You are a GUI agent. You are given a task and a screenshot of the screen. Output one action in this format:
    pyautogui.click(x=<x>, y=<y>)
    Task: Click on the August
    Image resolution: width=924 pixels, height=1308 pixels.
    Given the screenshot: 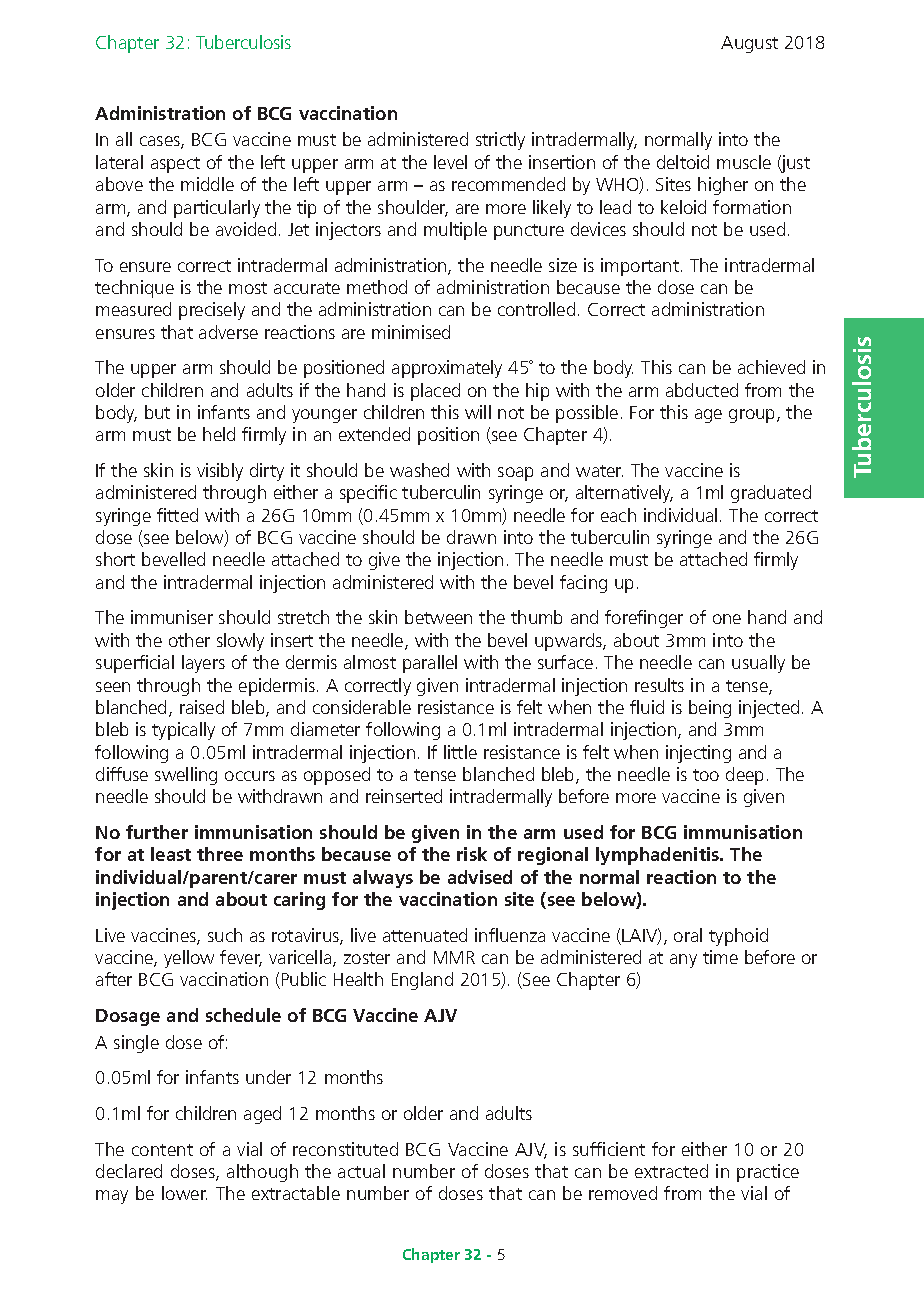 What is the action you would take?
    pyautogui.click(x=749, y=44)
